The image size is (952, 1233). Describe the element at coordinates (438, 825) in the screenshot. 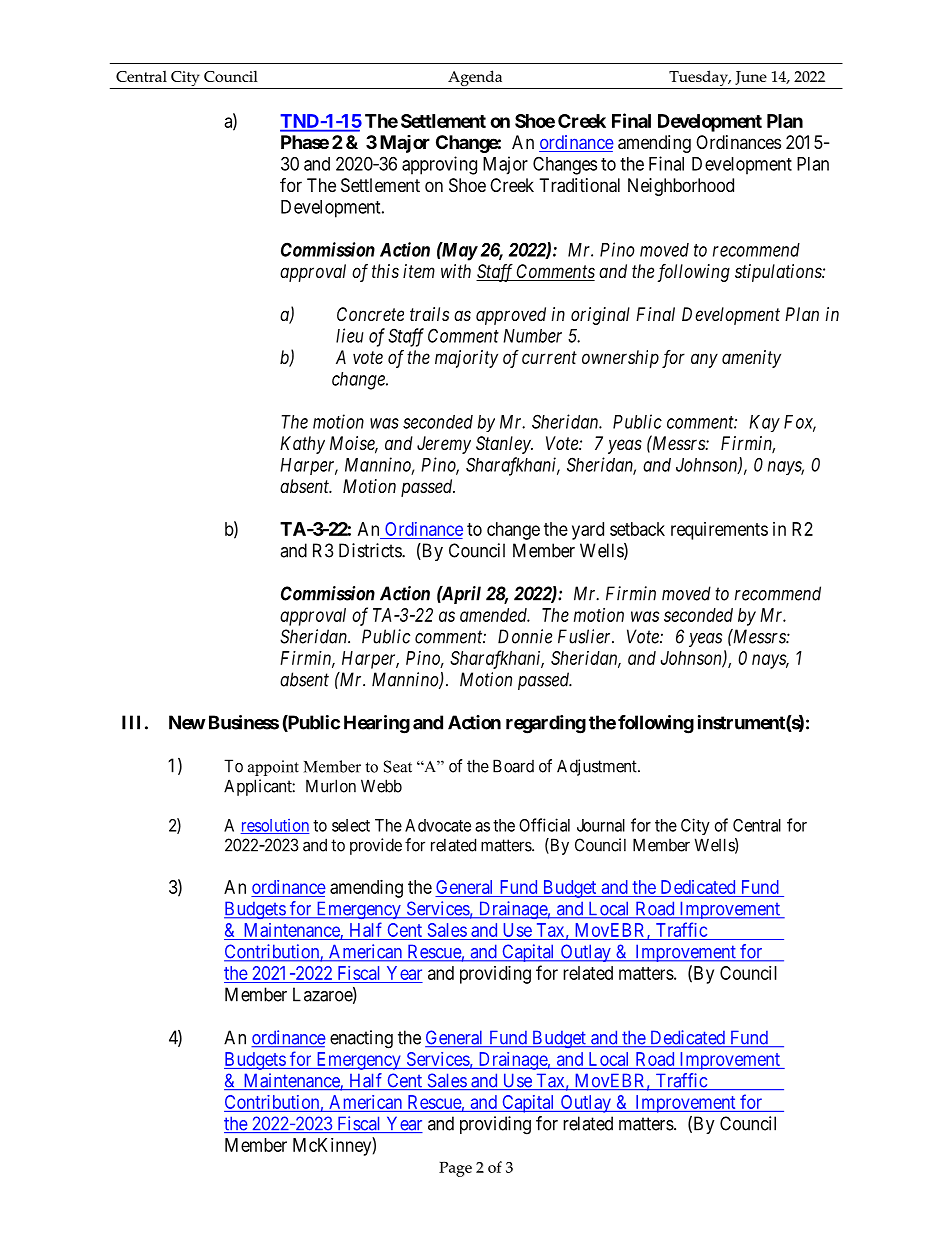

I see `Advocate` at that location.
